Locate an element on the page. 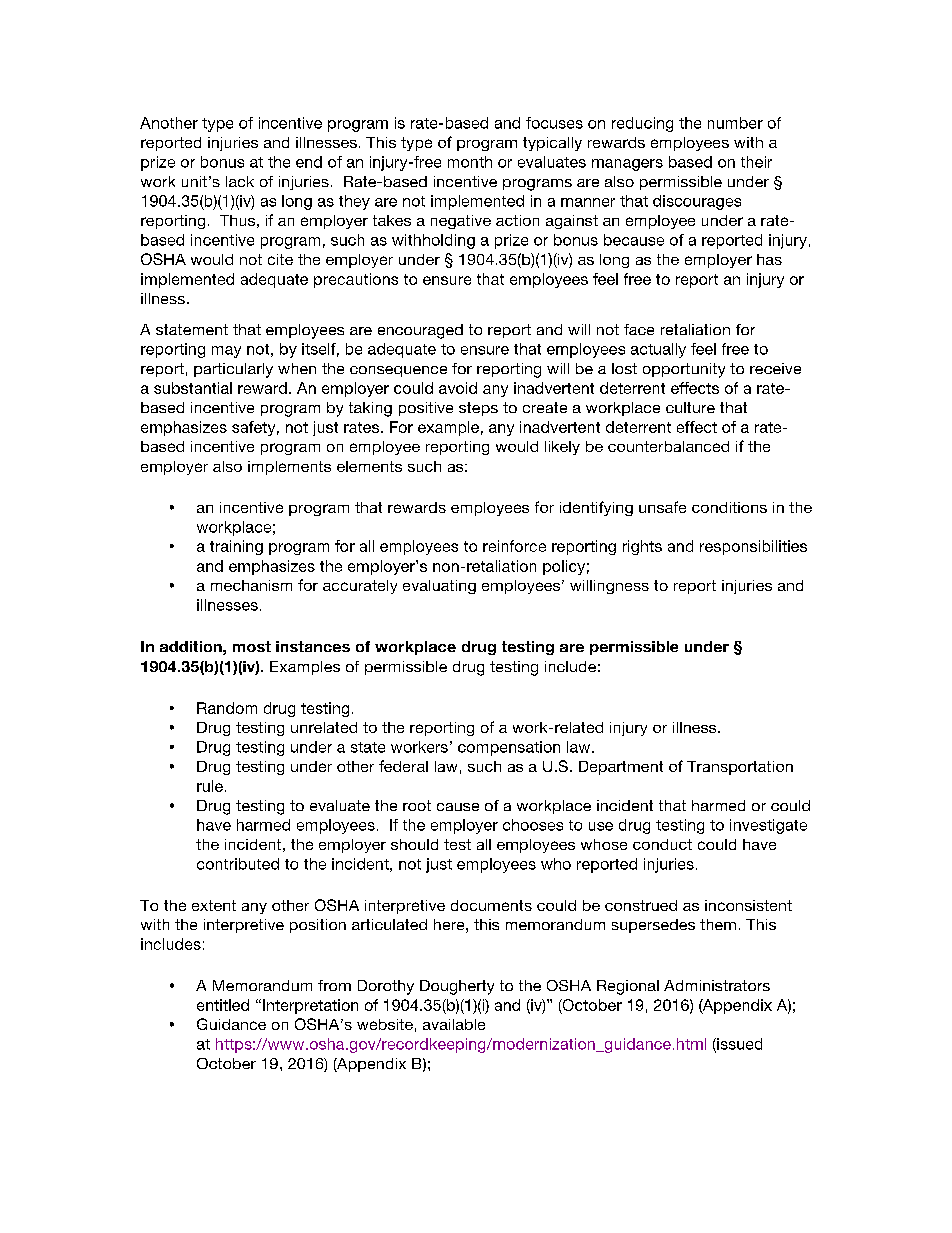 This document has width=952, height=1233. lack is located at coordinates (240, 181).
